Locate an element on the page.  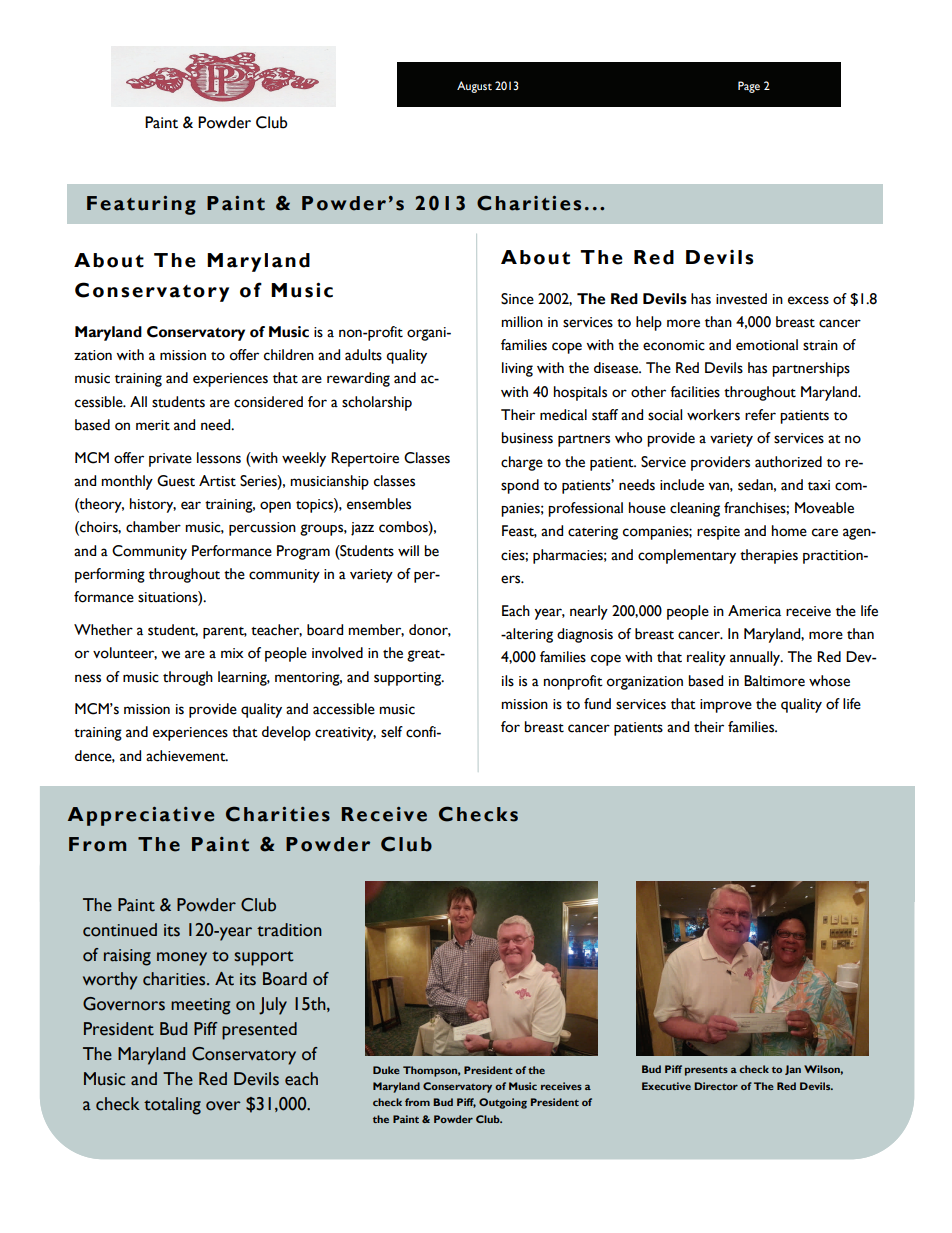
self is located at coordinates (392, 732).
